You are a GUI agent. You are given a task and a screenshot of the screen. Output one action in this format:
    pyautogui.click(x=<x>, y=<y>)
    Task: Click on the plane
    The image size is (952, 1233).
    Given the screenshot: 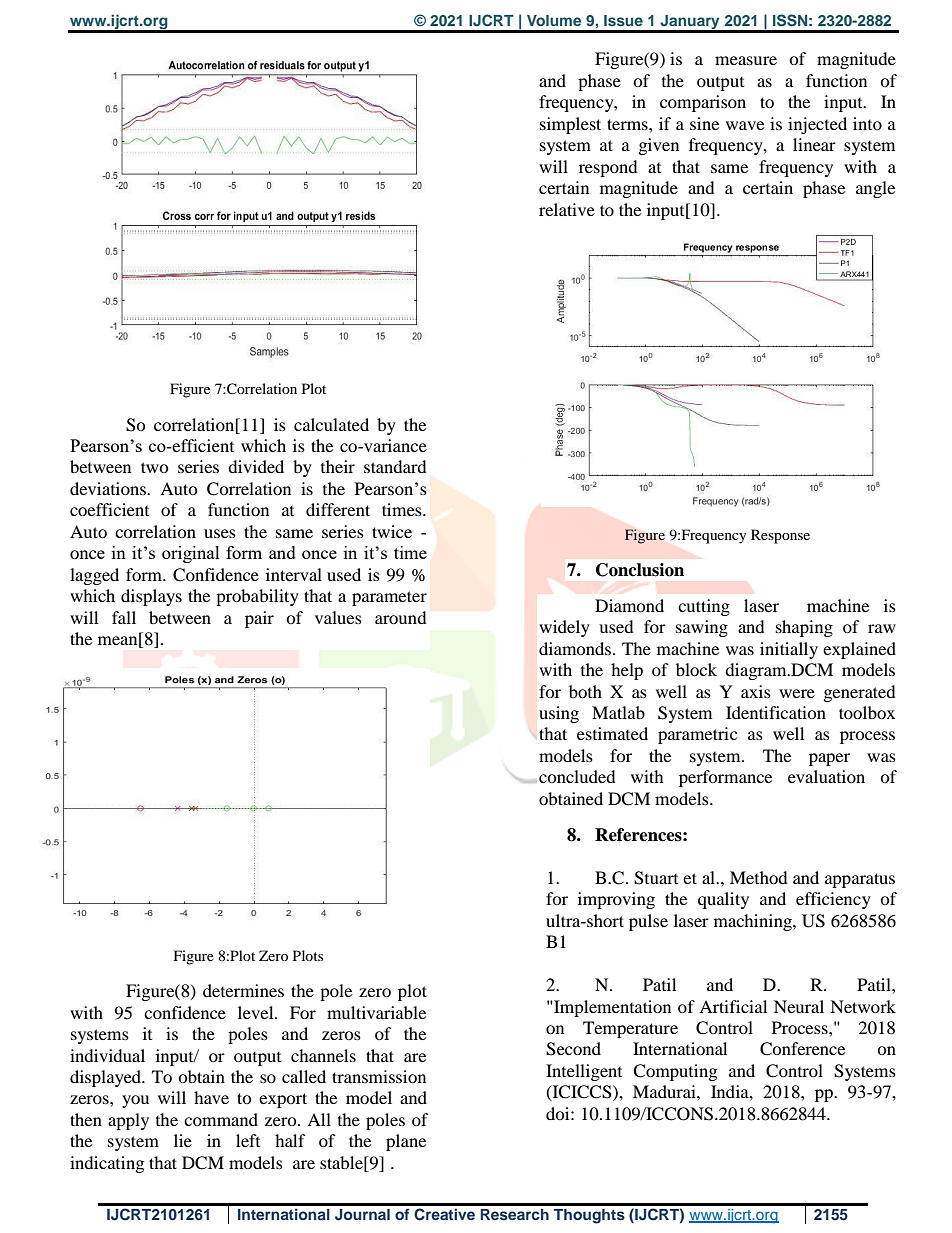 What is the action you would take?
    pyautogui.click(x=406, y=1142)
